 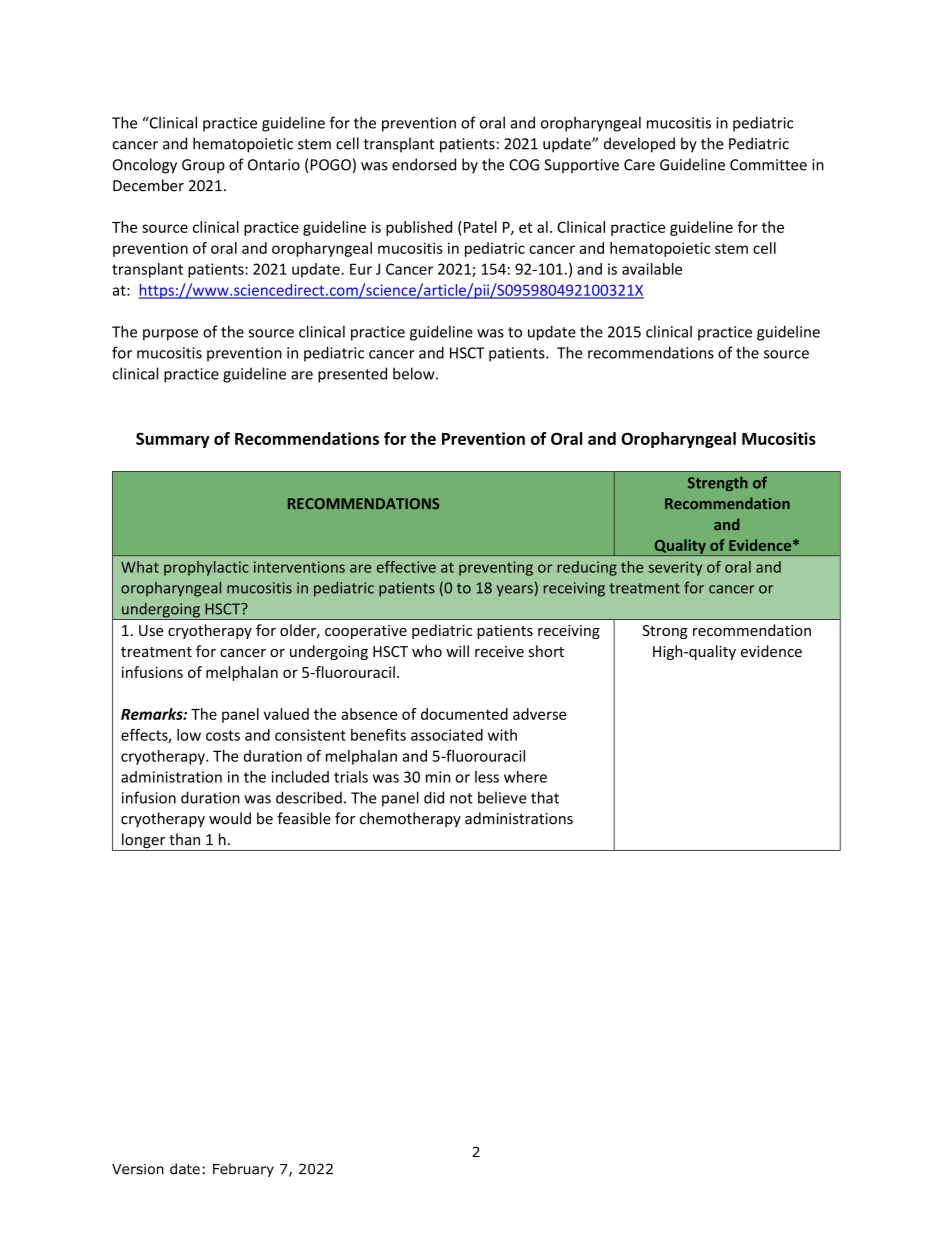 What do you see at coordinates (203, 166) in the document?
I see `Group` at bounding box center [203, 166].
